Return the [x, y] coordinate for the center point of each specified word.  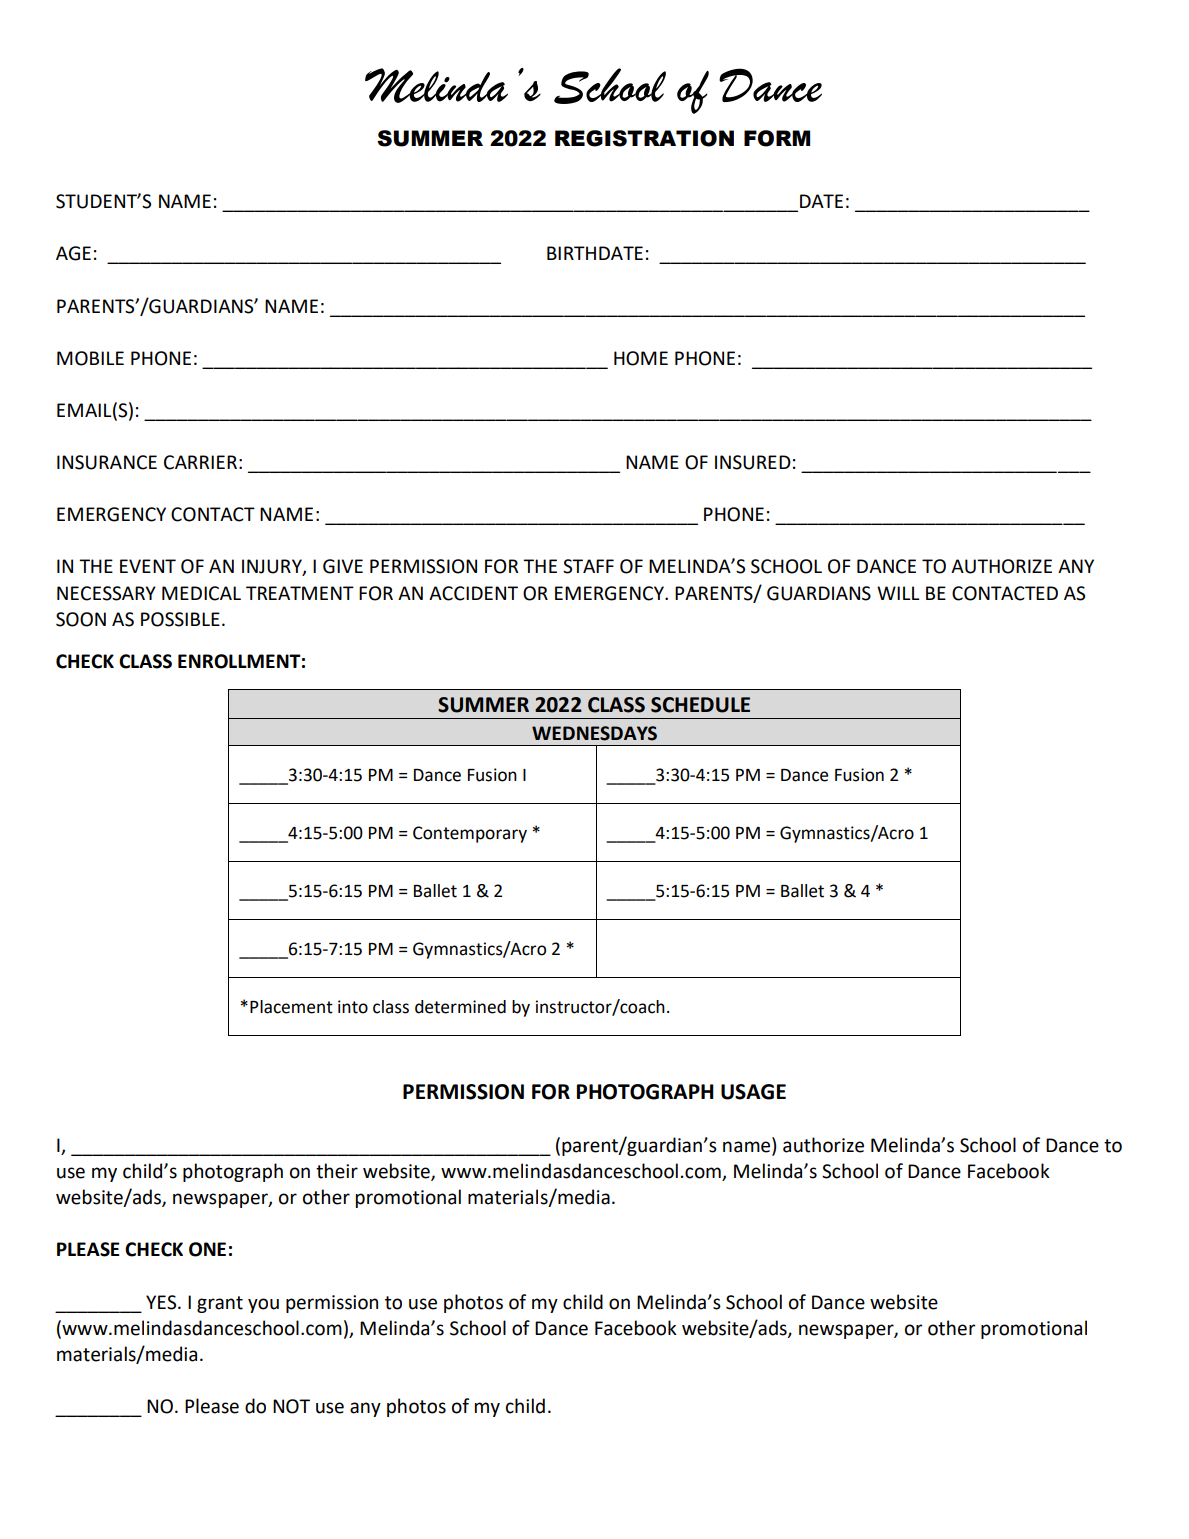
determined [460, 1007]
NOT [291, 1406]
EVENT [148, 566]
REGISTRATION [644, 138]
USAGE [753, 1092]
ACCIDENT [473, 593]
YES [162, 1302]
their [337, 1171]
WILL [898, 593]
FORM [777, 138]
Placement [291, 1007]
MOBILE [90, 358]
